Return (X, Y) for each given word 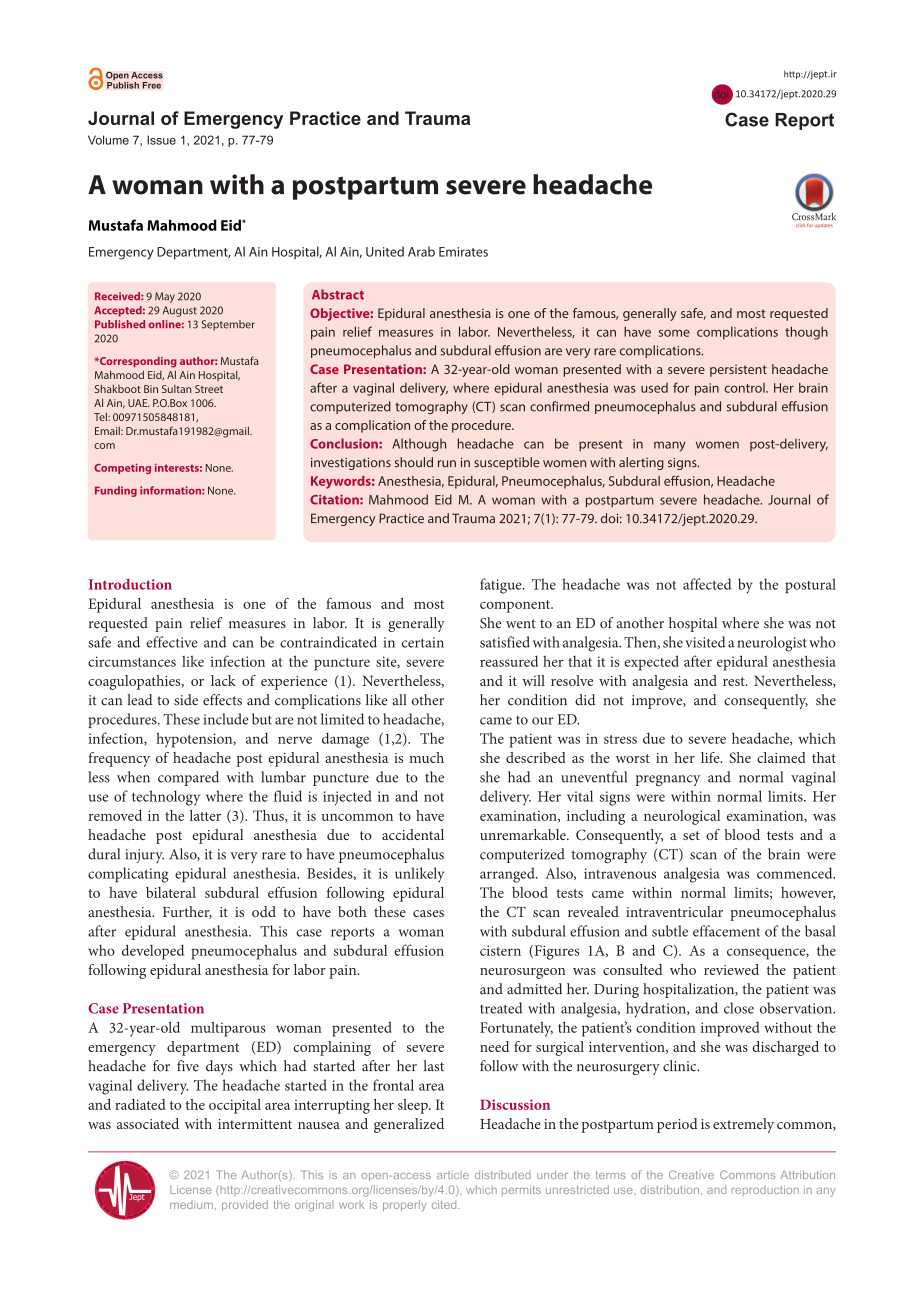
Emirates (463, 252)
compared (188, 778)
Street (209, 389)
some (674, 333)
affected (707, 584)
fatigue (502, 586)
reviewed (731, 969)
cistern (500, 950)
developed (153, 952)
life (711, 757)
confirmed (559, 406)
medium (191, 1204)
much (426, 757)
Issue (161, 140)
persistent (738, 371)
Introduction (130, 584)
